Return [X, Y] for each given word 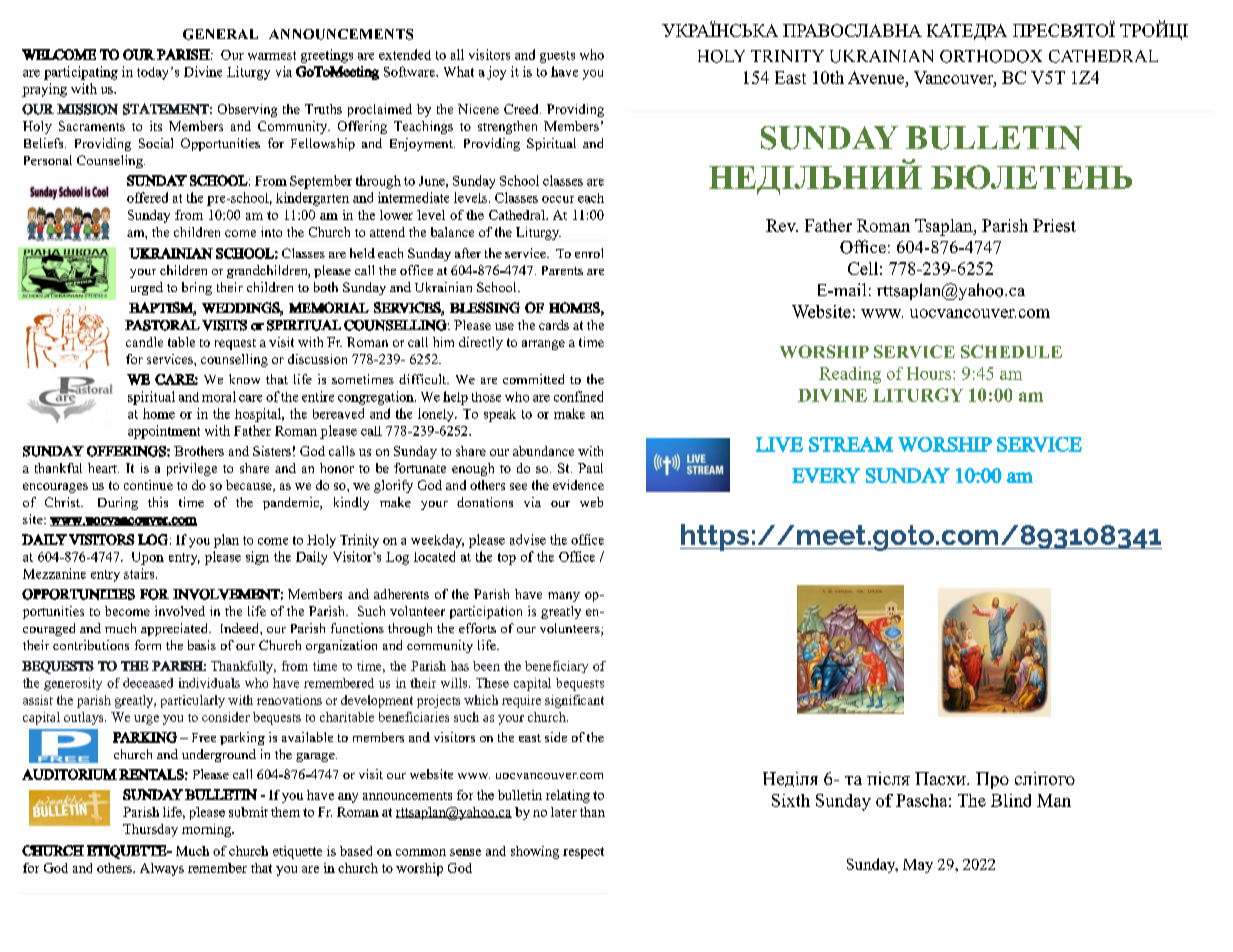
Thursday [150, 830]
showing [535, 852]
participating [81, 73]
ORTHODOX [991, 56]
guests [557, 57]
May [918, 866]
